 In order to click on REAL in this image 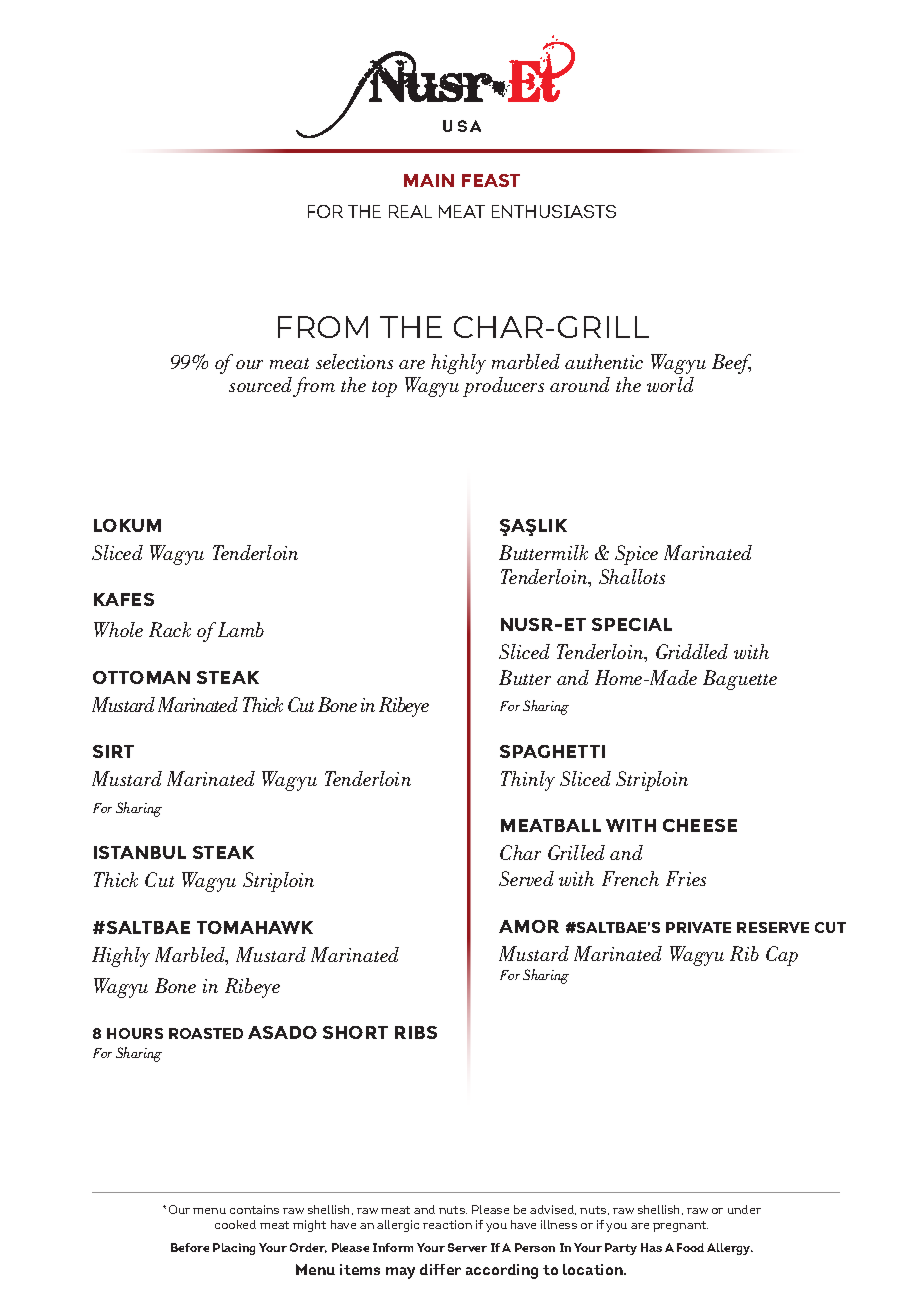, I will do `click(410, 211)`.
